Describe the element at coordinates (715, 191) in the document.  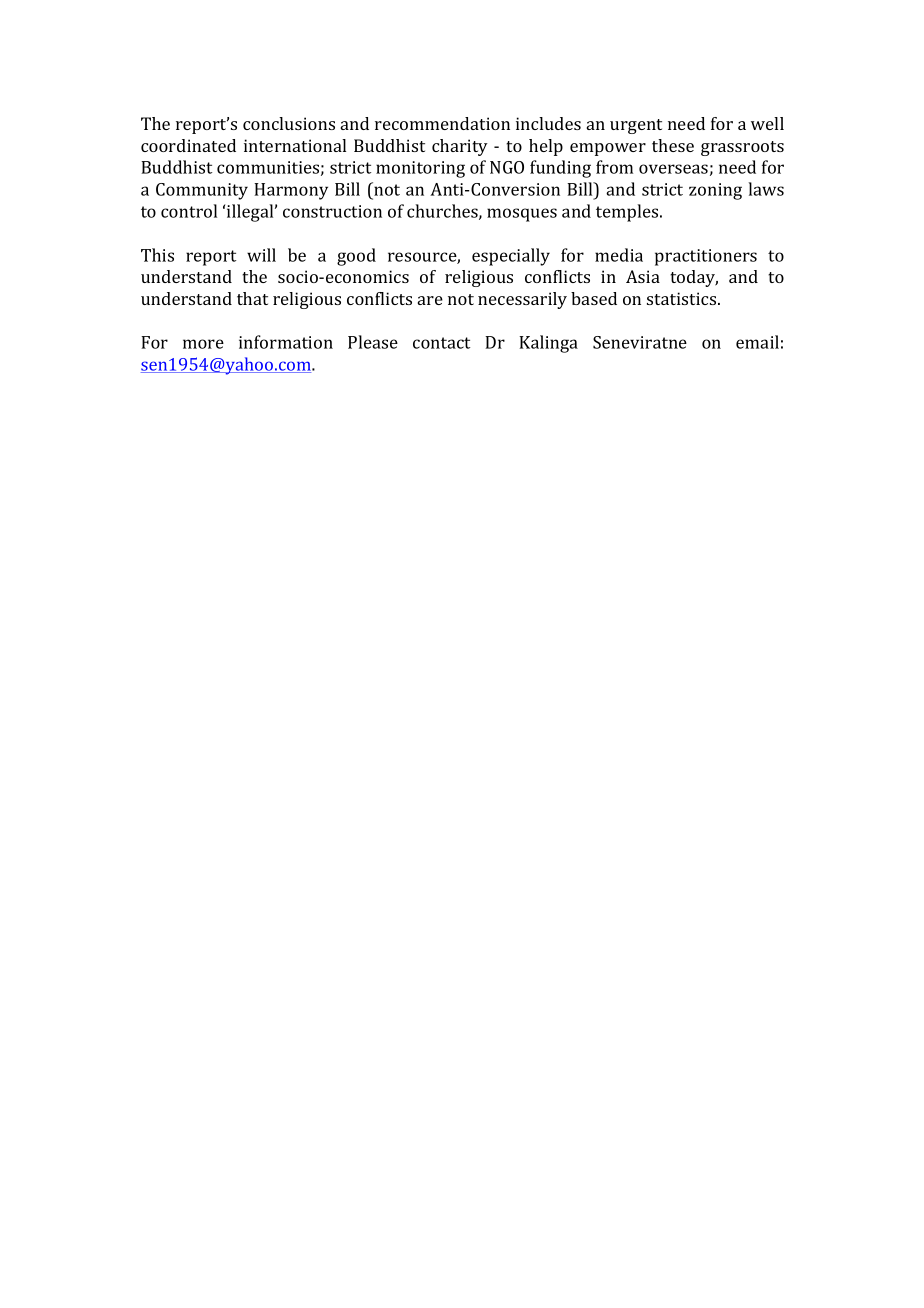
I see `zoning` at that location.
